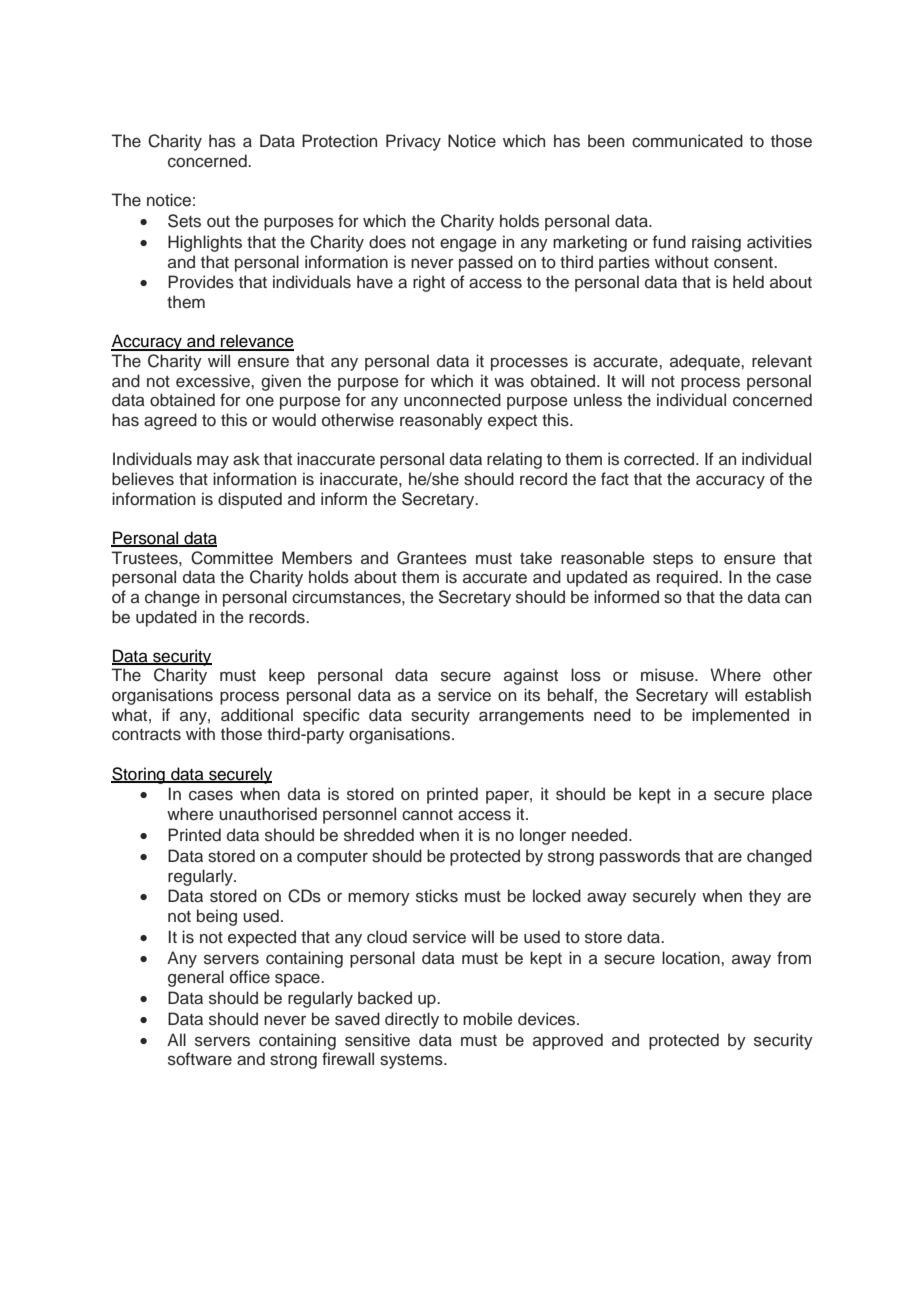  I want to click on Committee, so click(232, 558).
